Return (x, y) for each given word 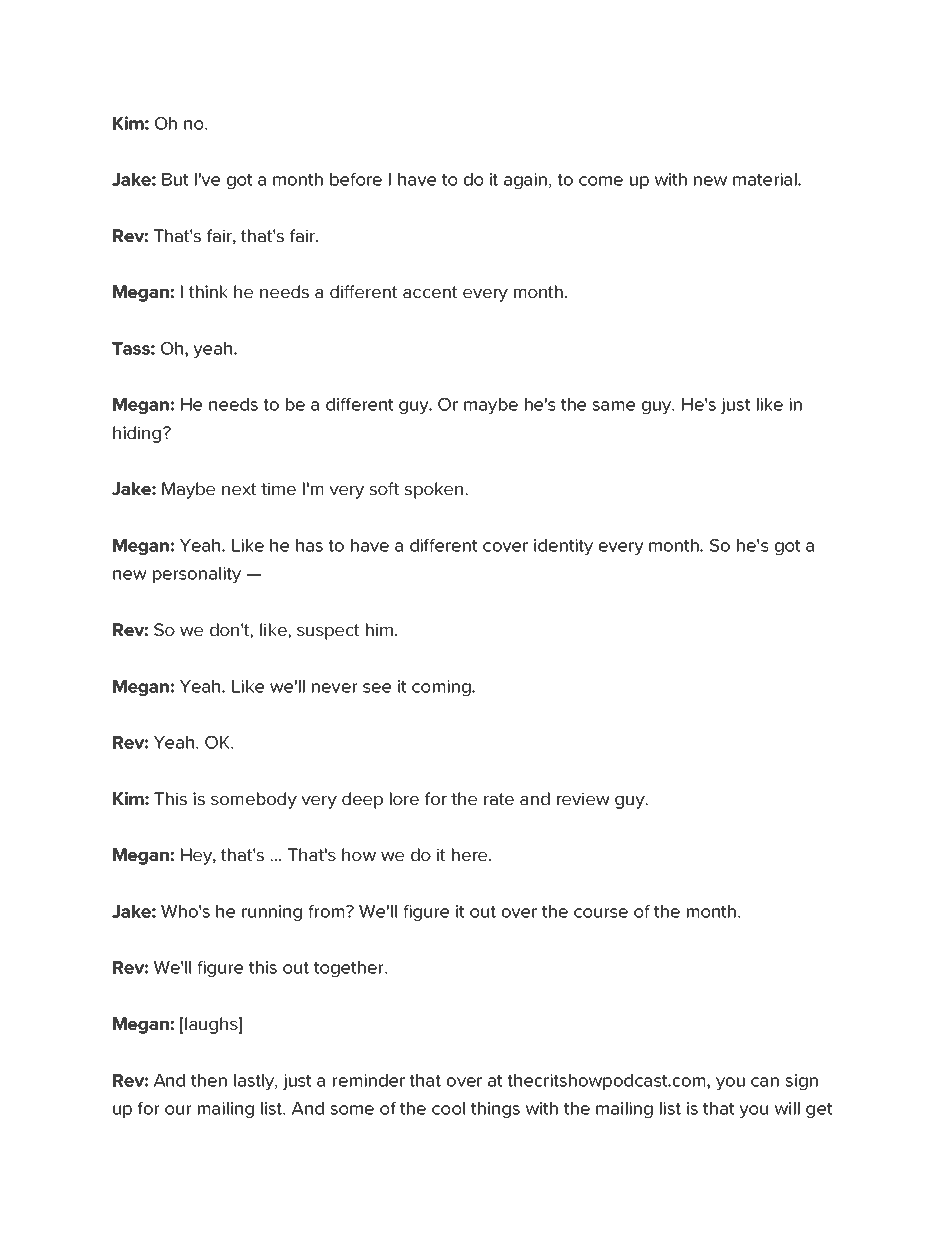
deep (362, 800)
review (583, 798)
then (209, 1080)
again (525, 181)
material (766, 179)
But (175, 179)
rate (499, 799)
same (613, 406)
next (239, 489)
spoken (435, 490)
